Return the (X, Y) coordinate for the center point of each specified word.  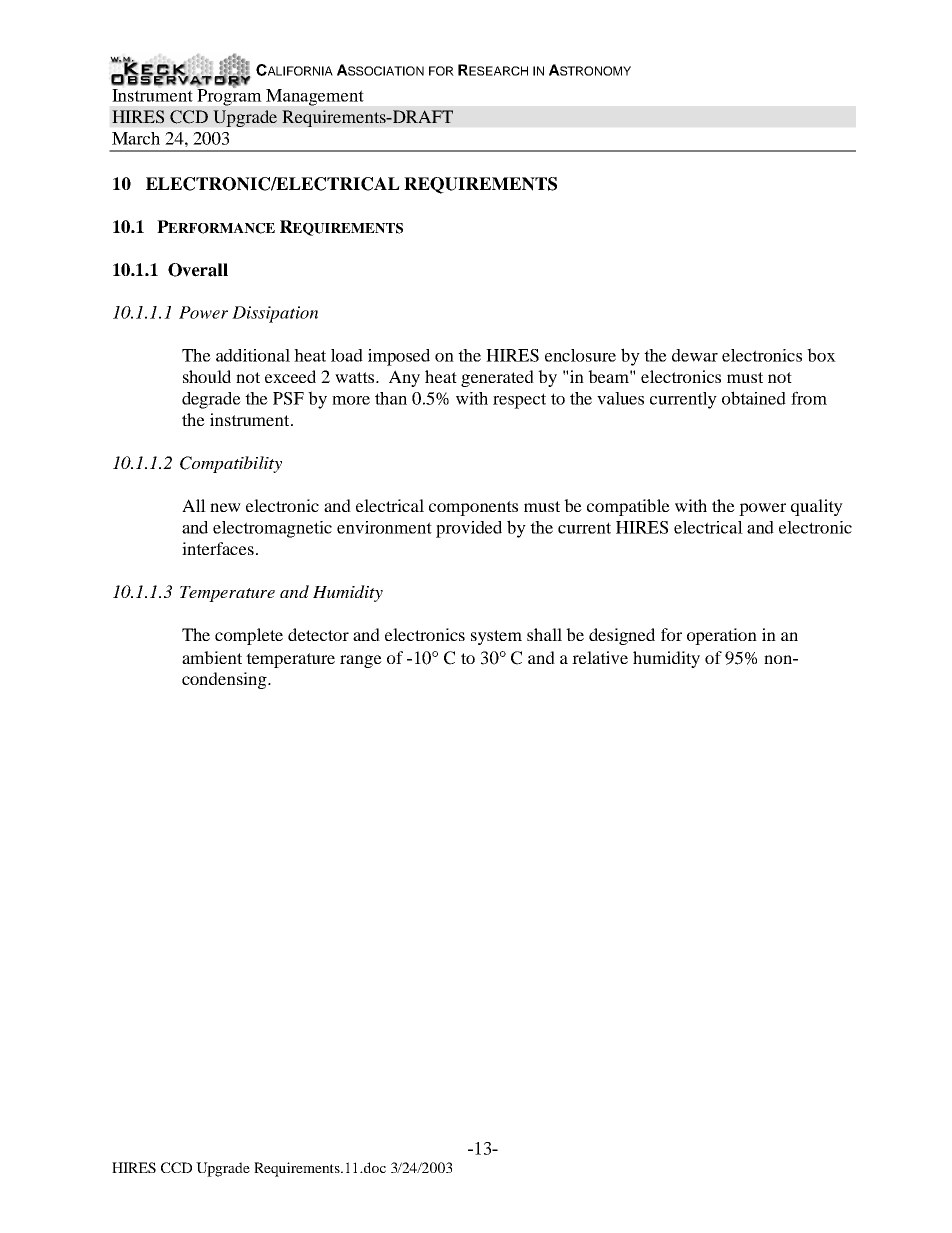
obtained (754, 398)
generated (497, 378)
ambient (212, 657)
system (496, 637)
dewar (695, 355)
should (207, 376)
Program (229, 96)
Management (314, 97)
